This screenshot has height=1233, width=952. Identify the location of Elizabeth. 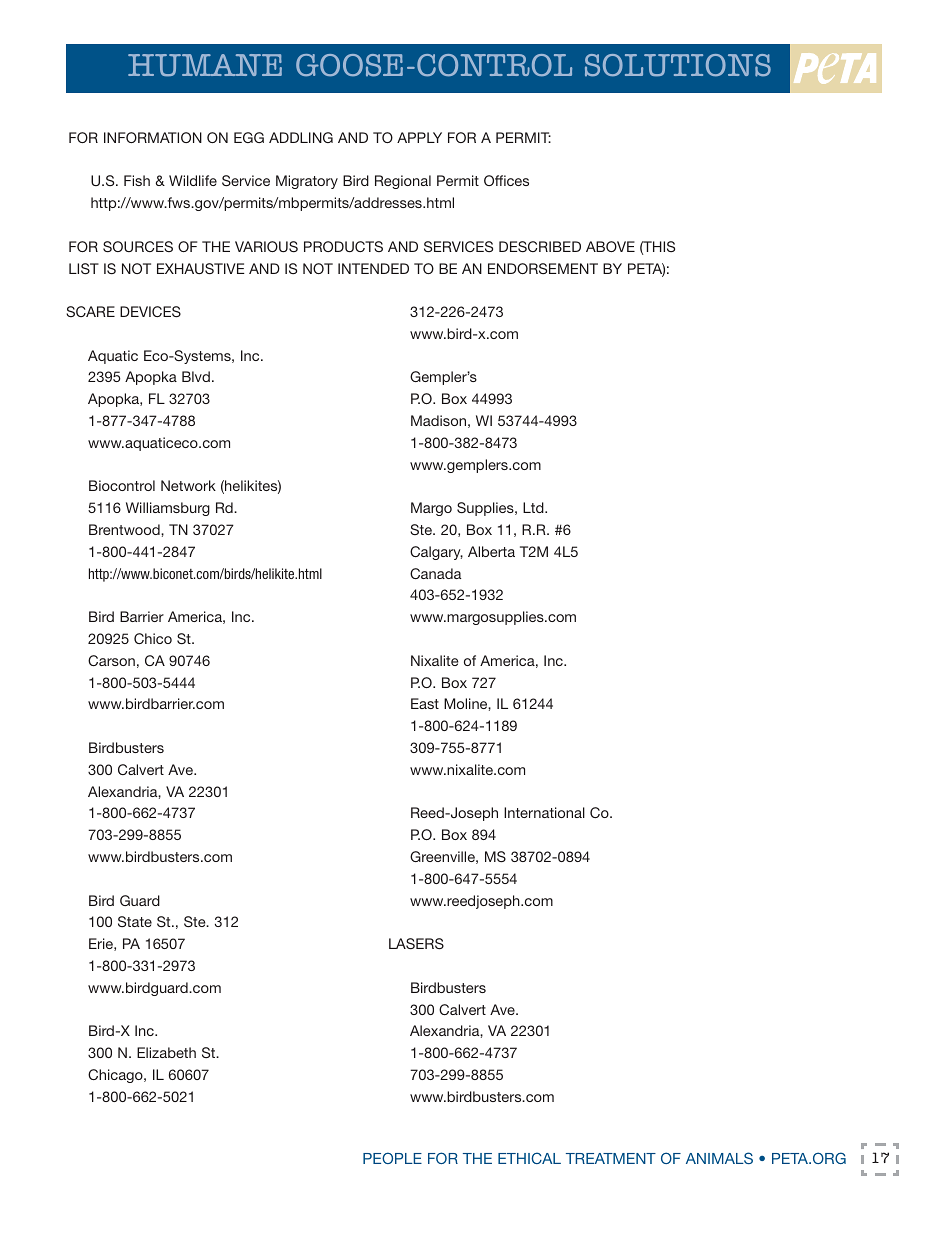
(166, 1052).
